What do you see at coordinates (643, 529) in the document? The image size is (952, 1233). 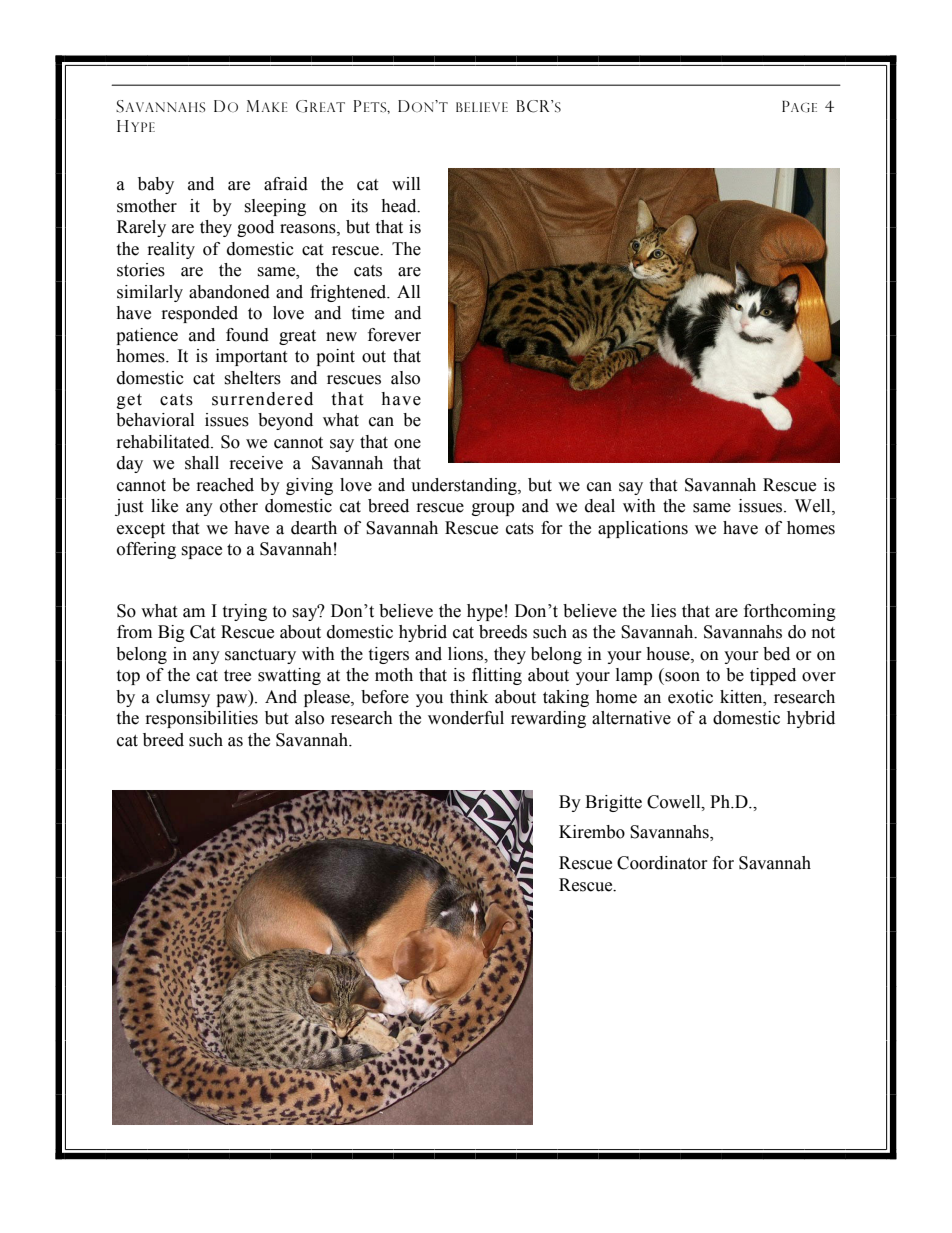 I see `applications` at bounding box center [643, 529].
